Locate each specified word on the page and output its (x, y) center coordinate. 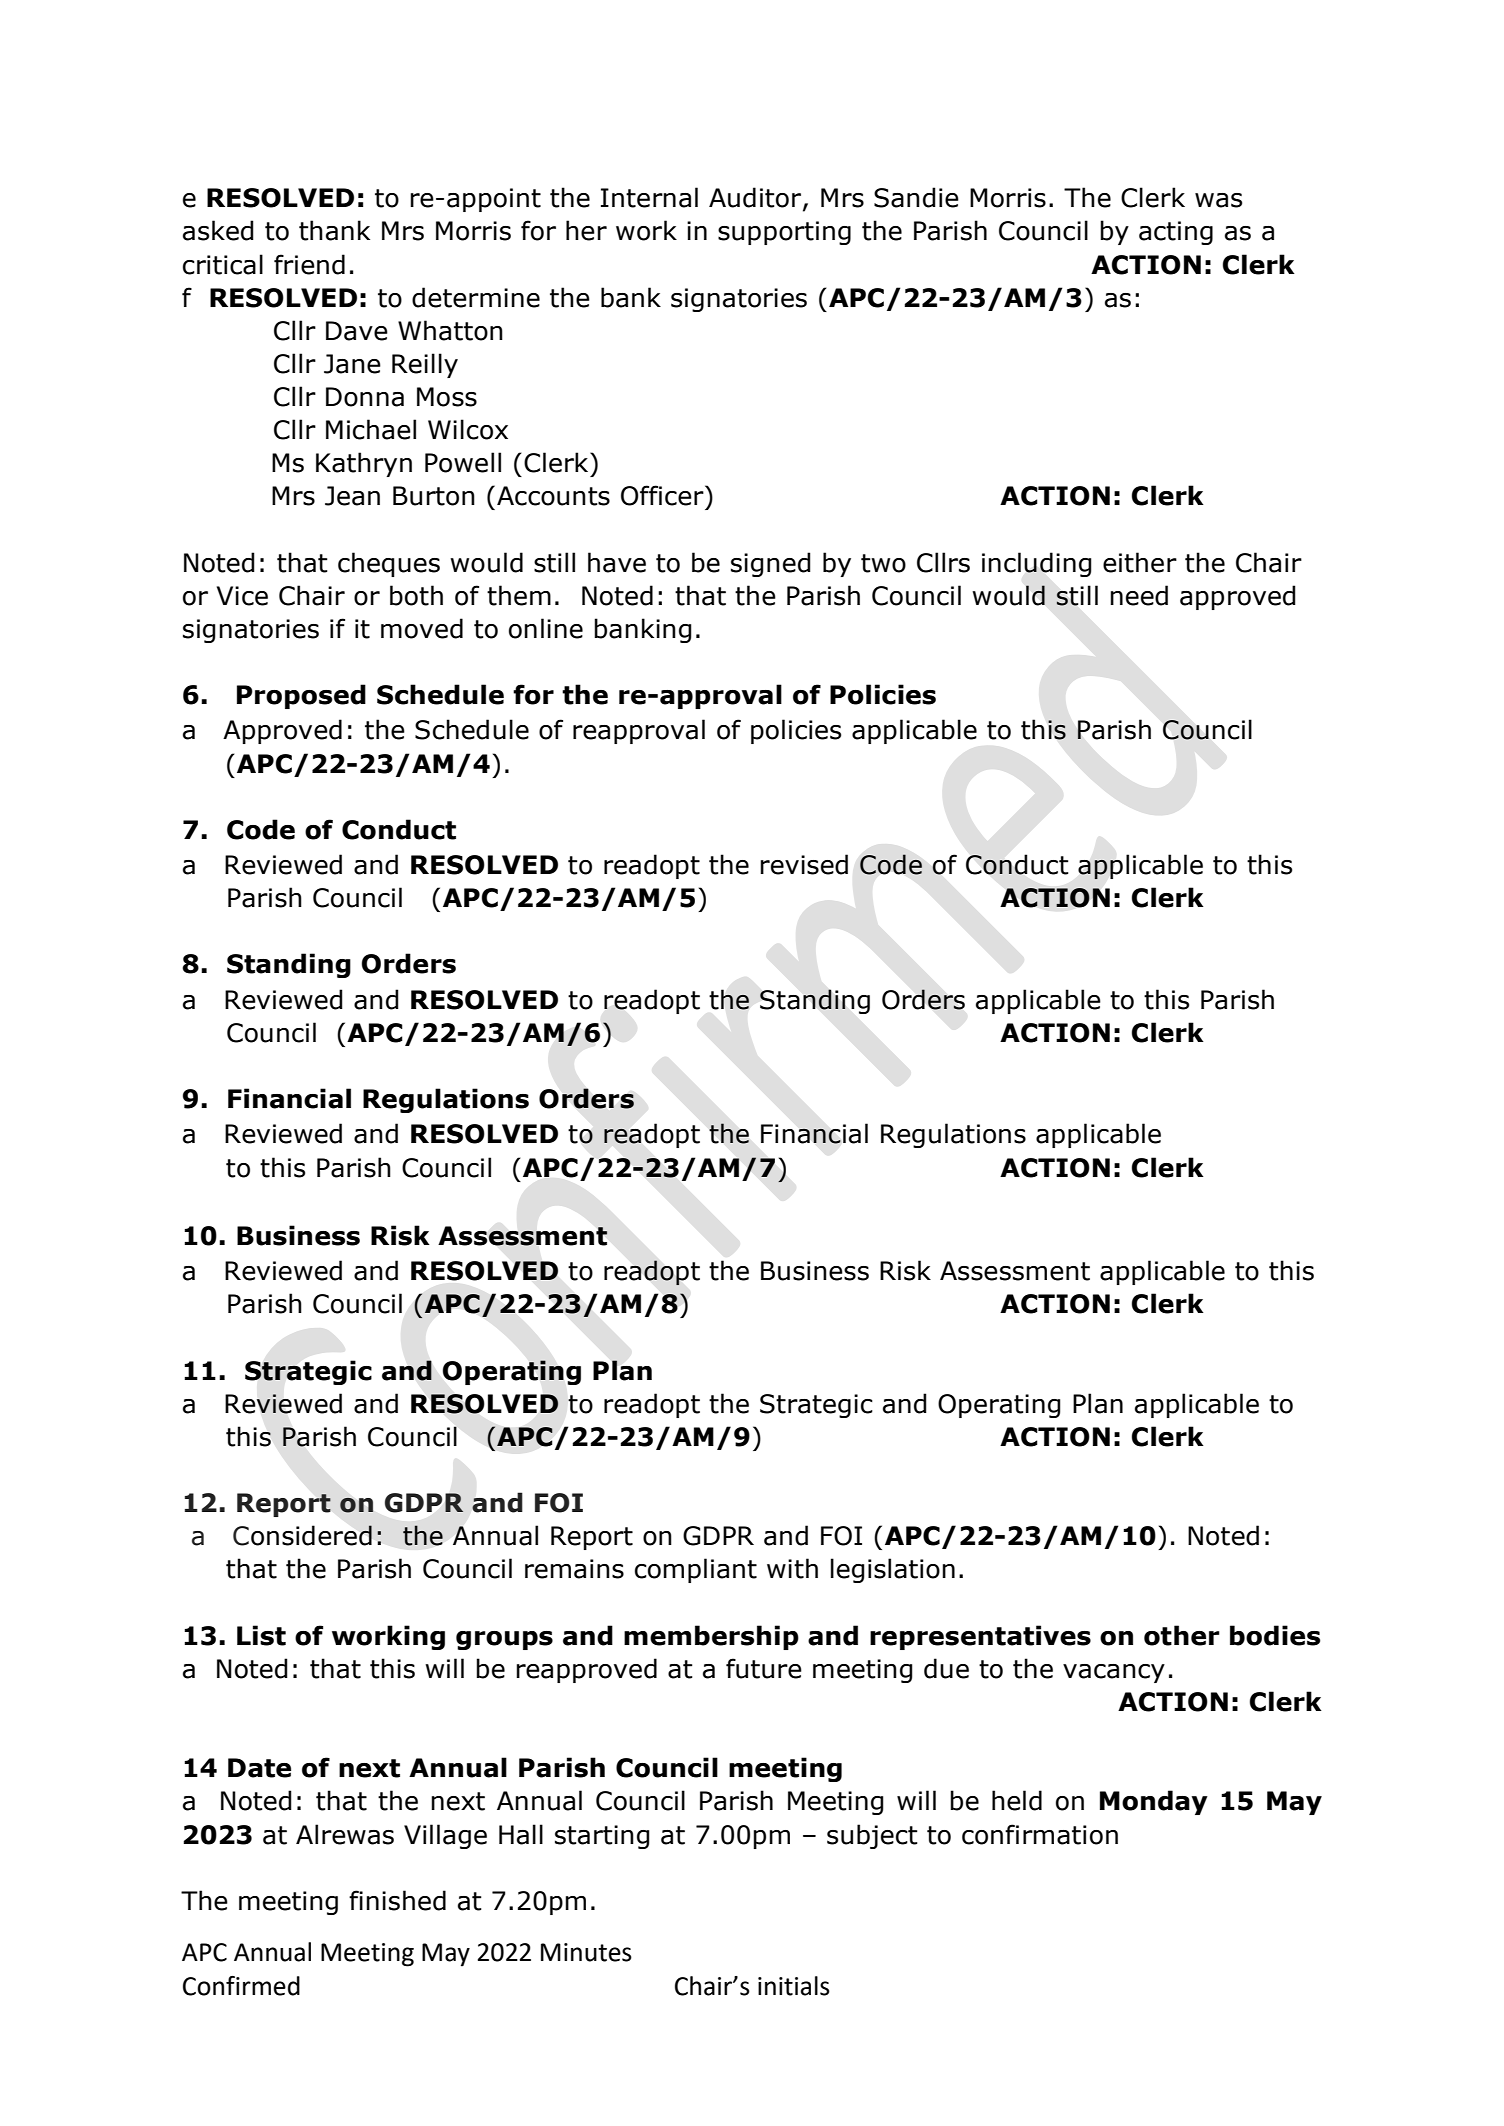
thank (334, 230)
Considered (302, 1535)
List (261, 1635)
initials (794, 1986)
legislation (893, 1570)
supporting (784, 233)
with (792, 1568)
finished (397, 1900)
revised (804, 864)
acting (1176, 233)
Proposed (301, 696)
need (1139, 595)
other (1182, 1635)
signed (771, 564)
